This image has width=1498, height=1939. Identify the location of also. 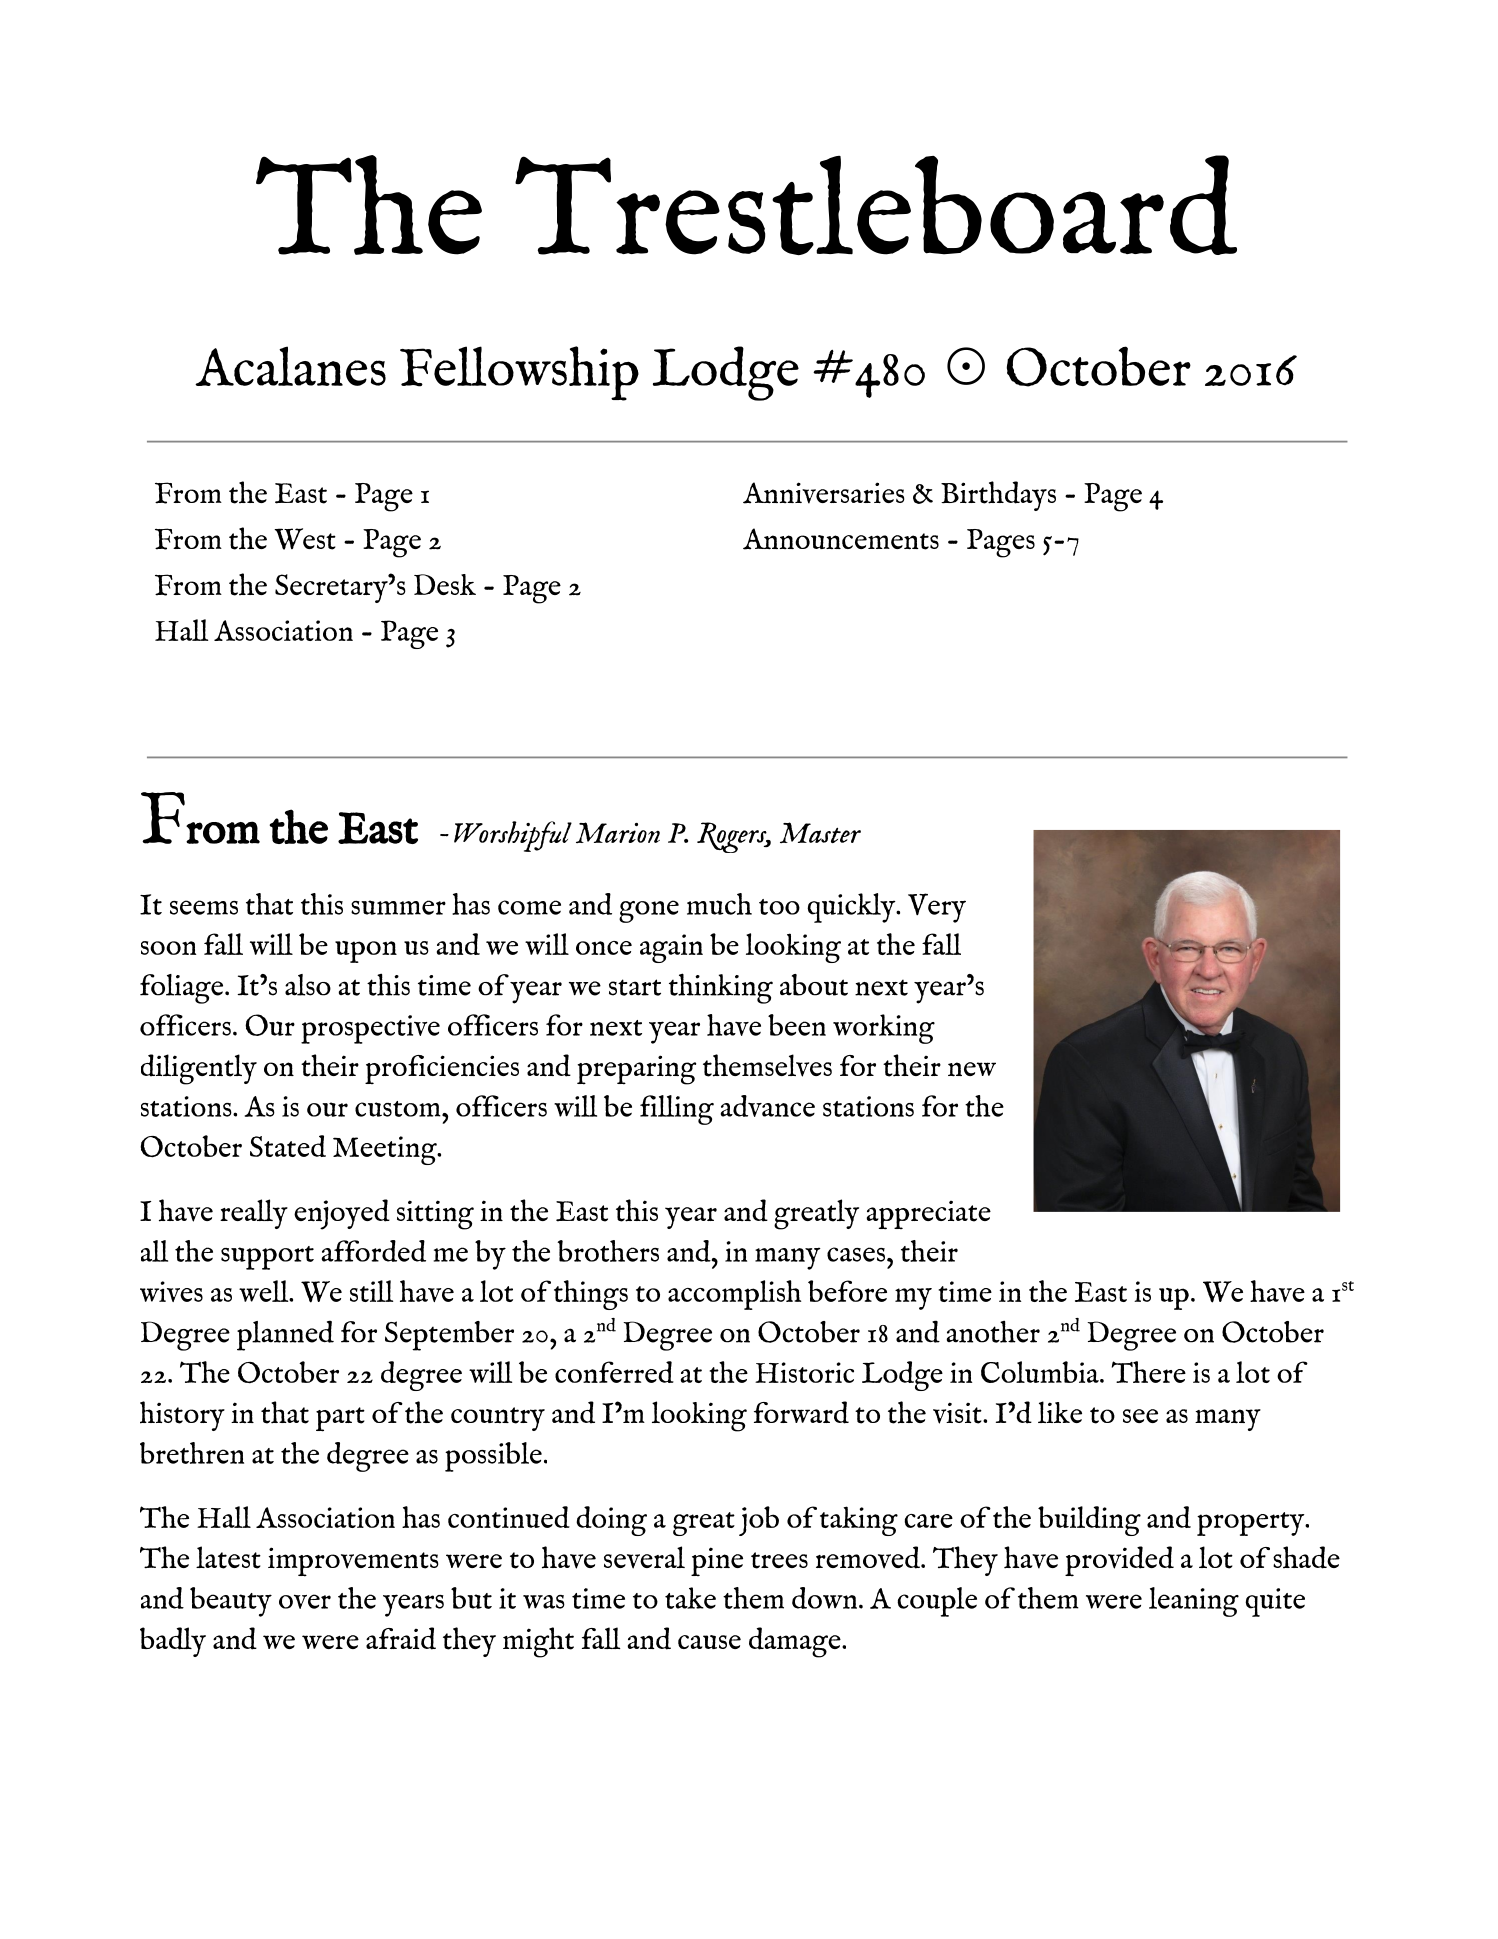
(308, 985).
